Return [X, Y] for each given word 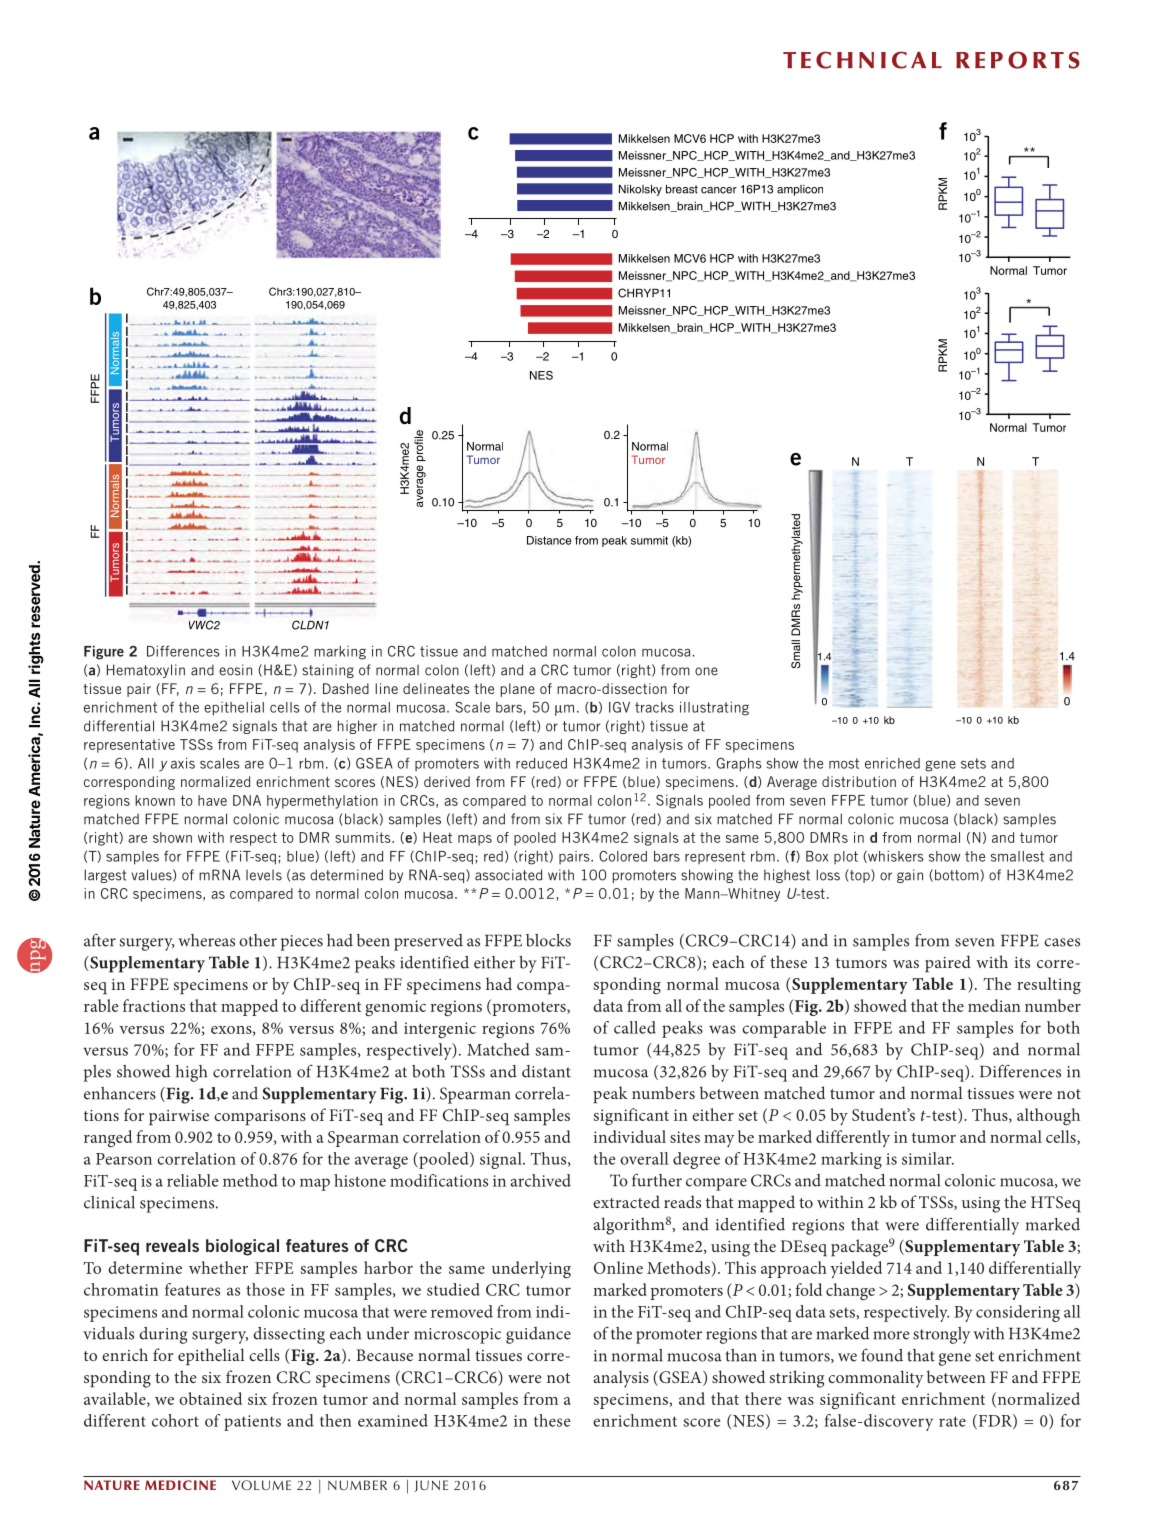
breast [682, 189]
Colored [623, 856]
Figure [104, 652]
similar [928, 1158]
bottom [957, 875]
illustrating [714, 708]
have [212, 800]
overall [644, 1158]
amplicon [800, 190]
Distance [549, 540]
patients [252, 1423]
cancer [719, 190]
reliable [192, 1180]
